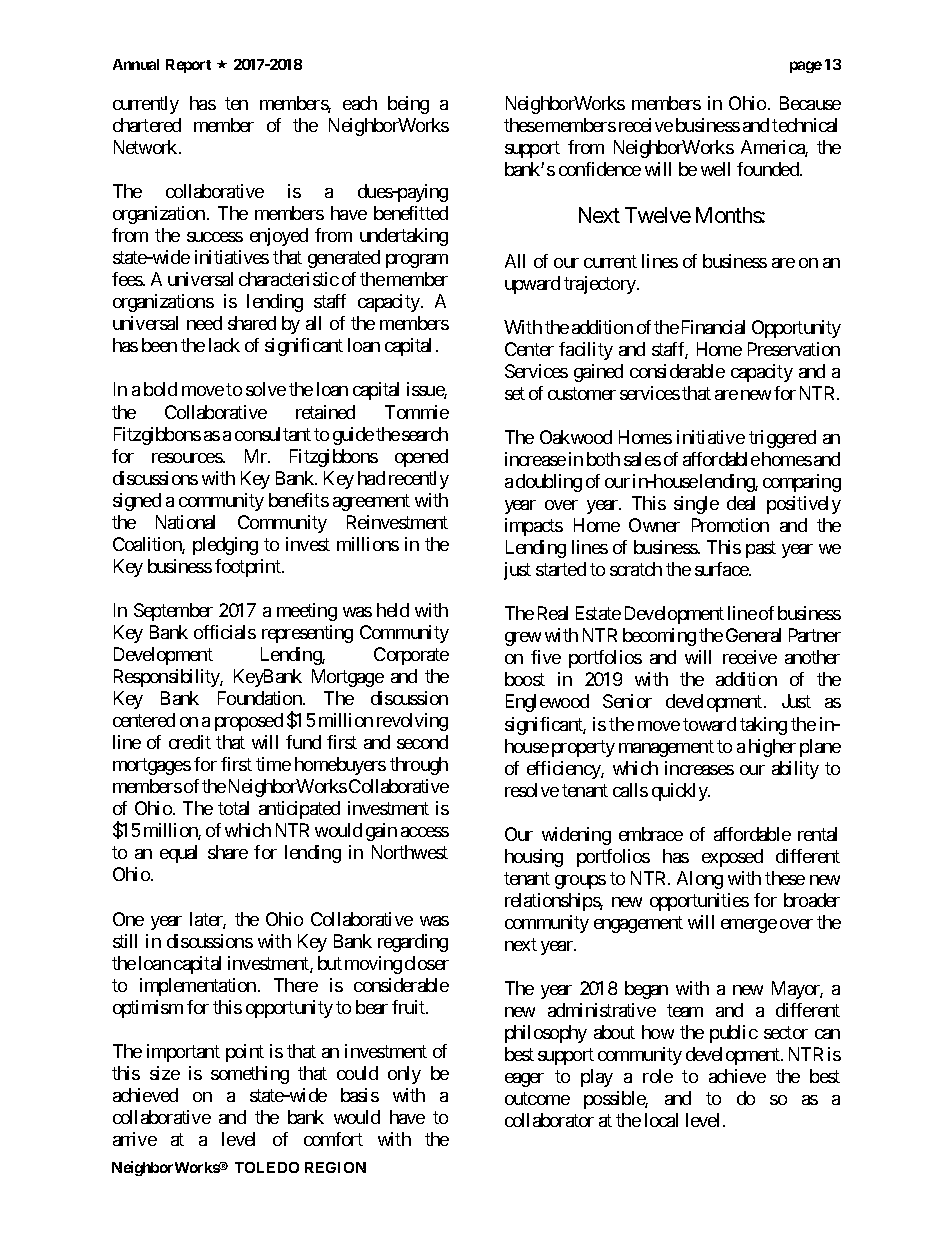 Image resolution: width=952 pixels, height=1233 pixels. I want to click on Report, so click(188, 66).
